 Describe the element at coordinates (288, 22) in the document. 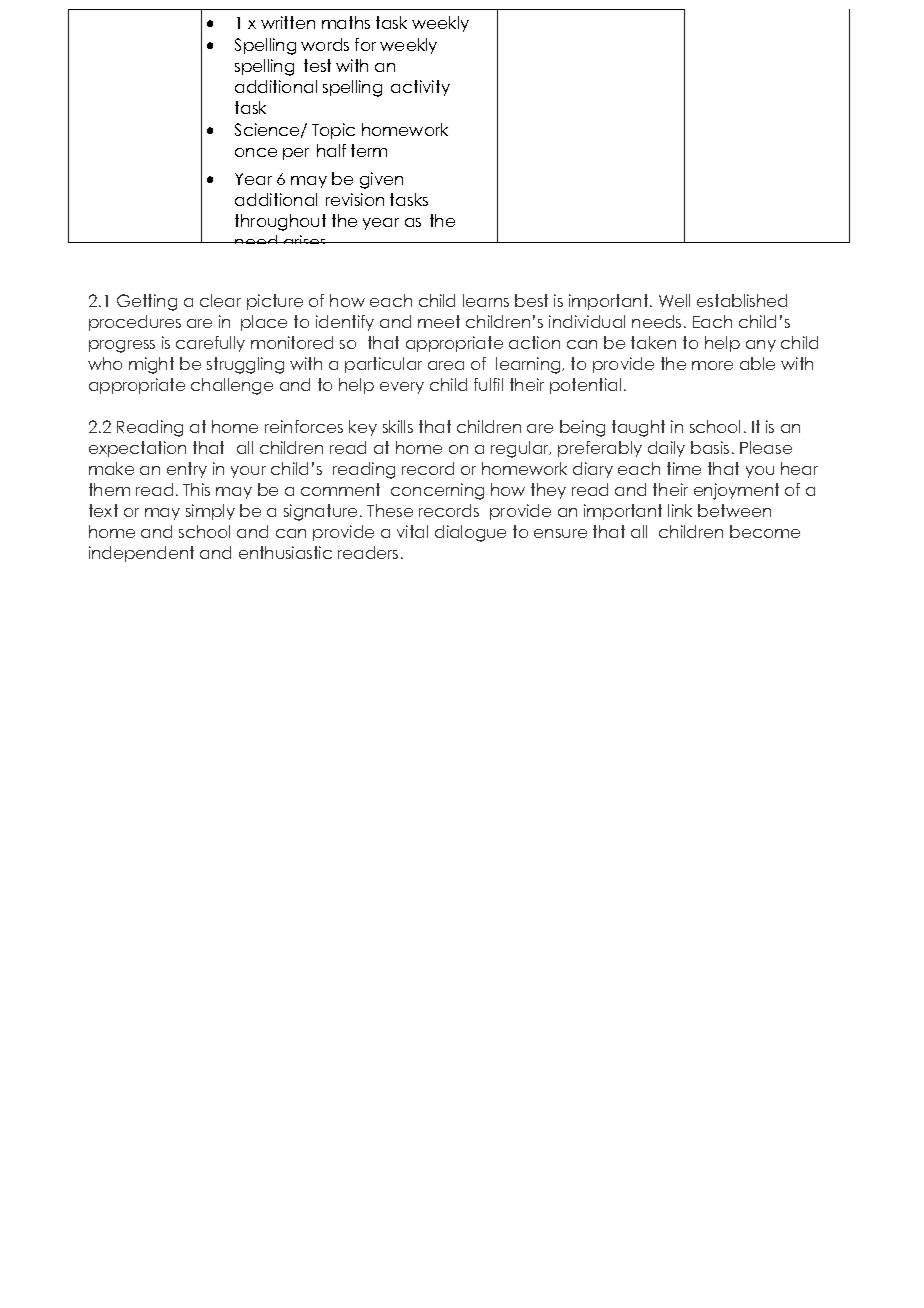

I see `written` at that location.
